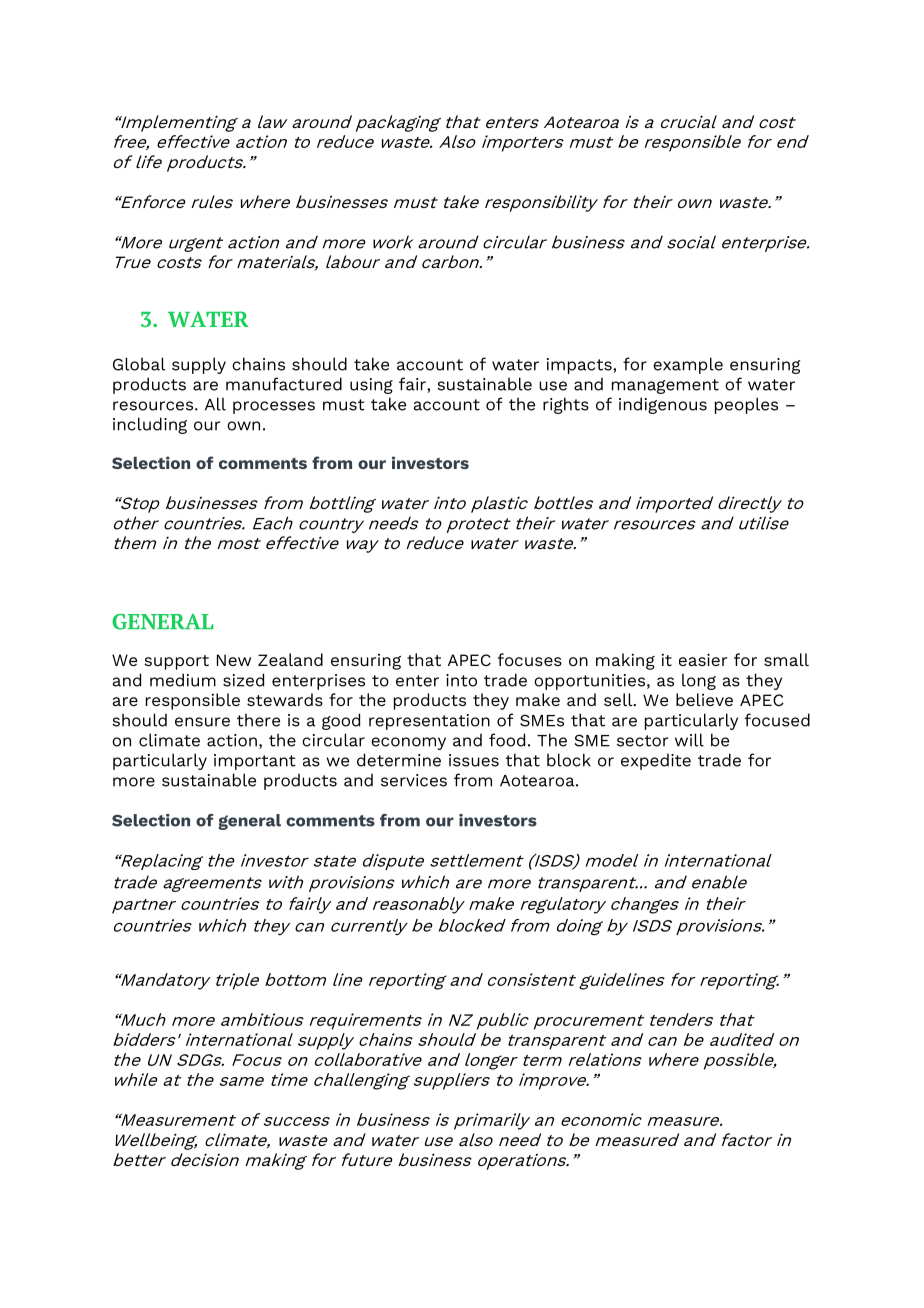 The height and width of the page is (1308, 924). What do you see at coordinates (255, 762) in the page?
I see `important` at bounding box center [255, 762].
